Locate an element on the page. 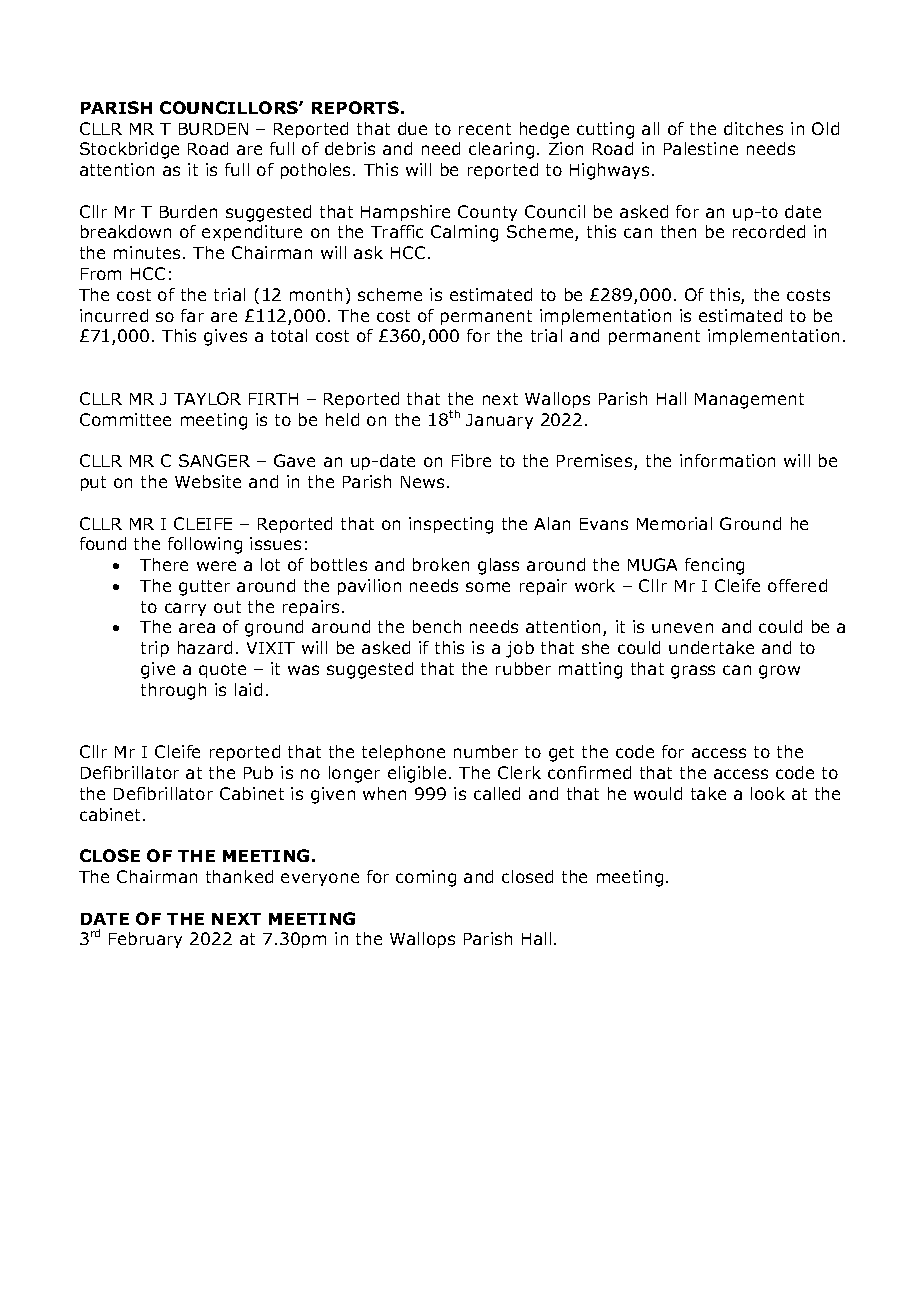 The width and height of the document is (924, 1309). Management is located at coordinates (749, 401).
